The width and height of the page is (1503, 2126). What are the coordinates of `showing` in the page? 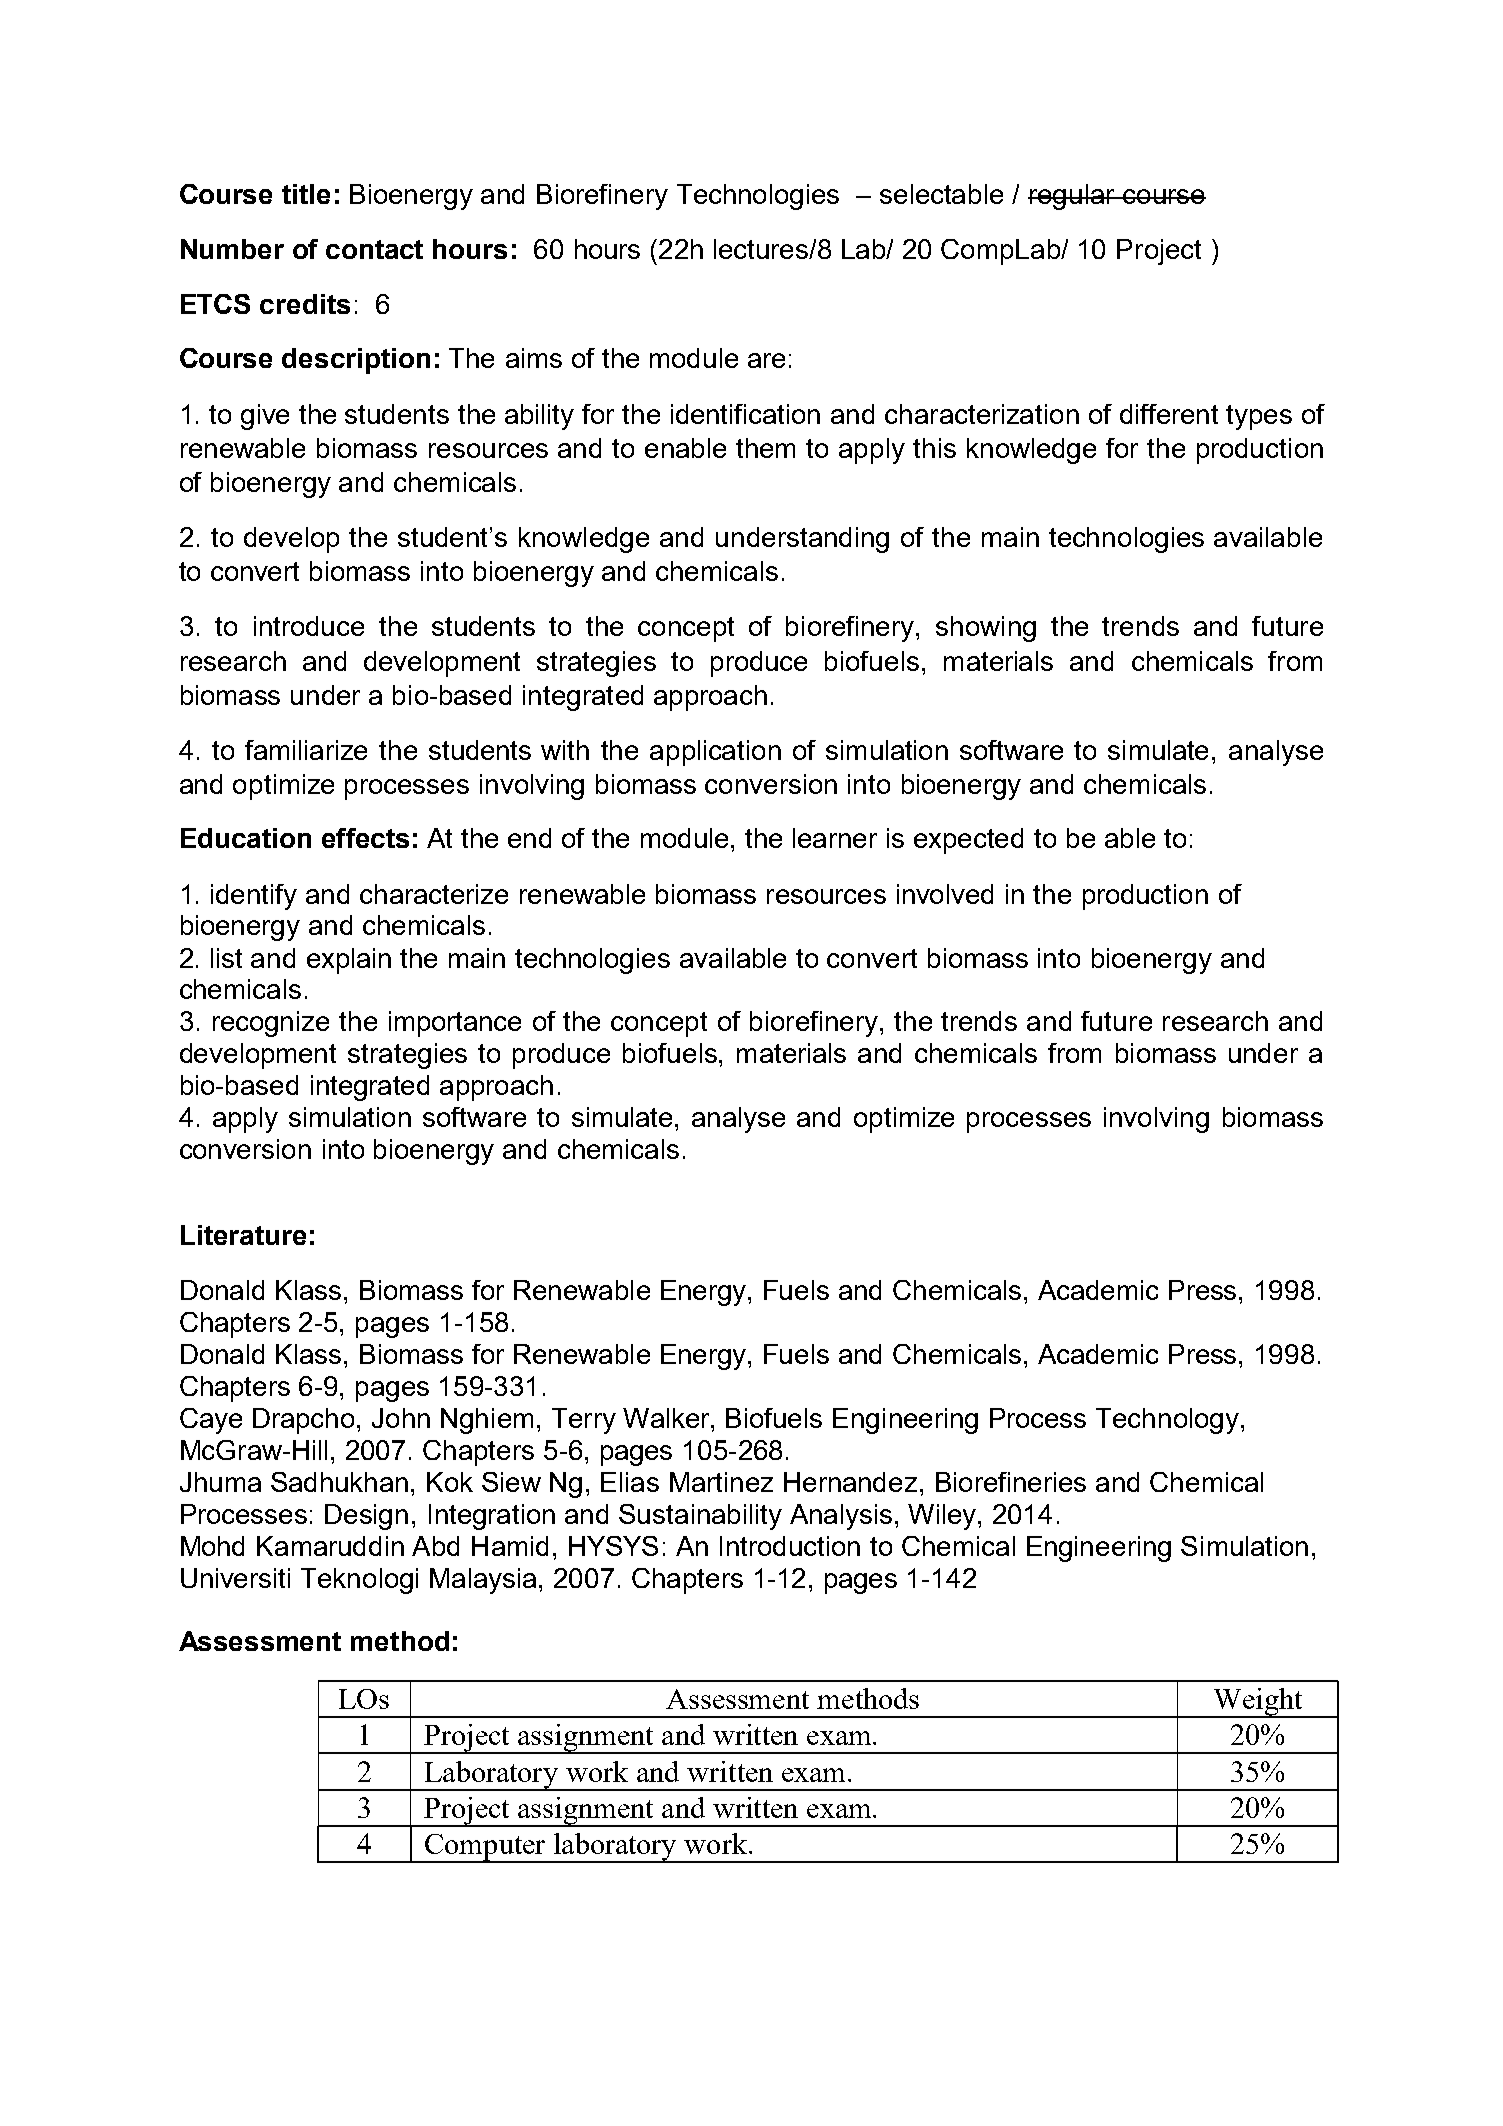 It's located at (986, 629).
